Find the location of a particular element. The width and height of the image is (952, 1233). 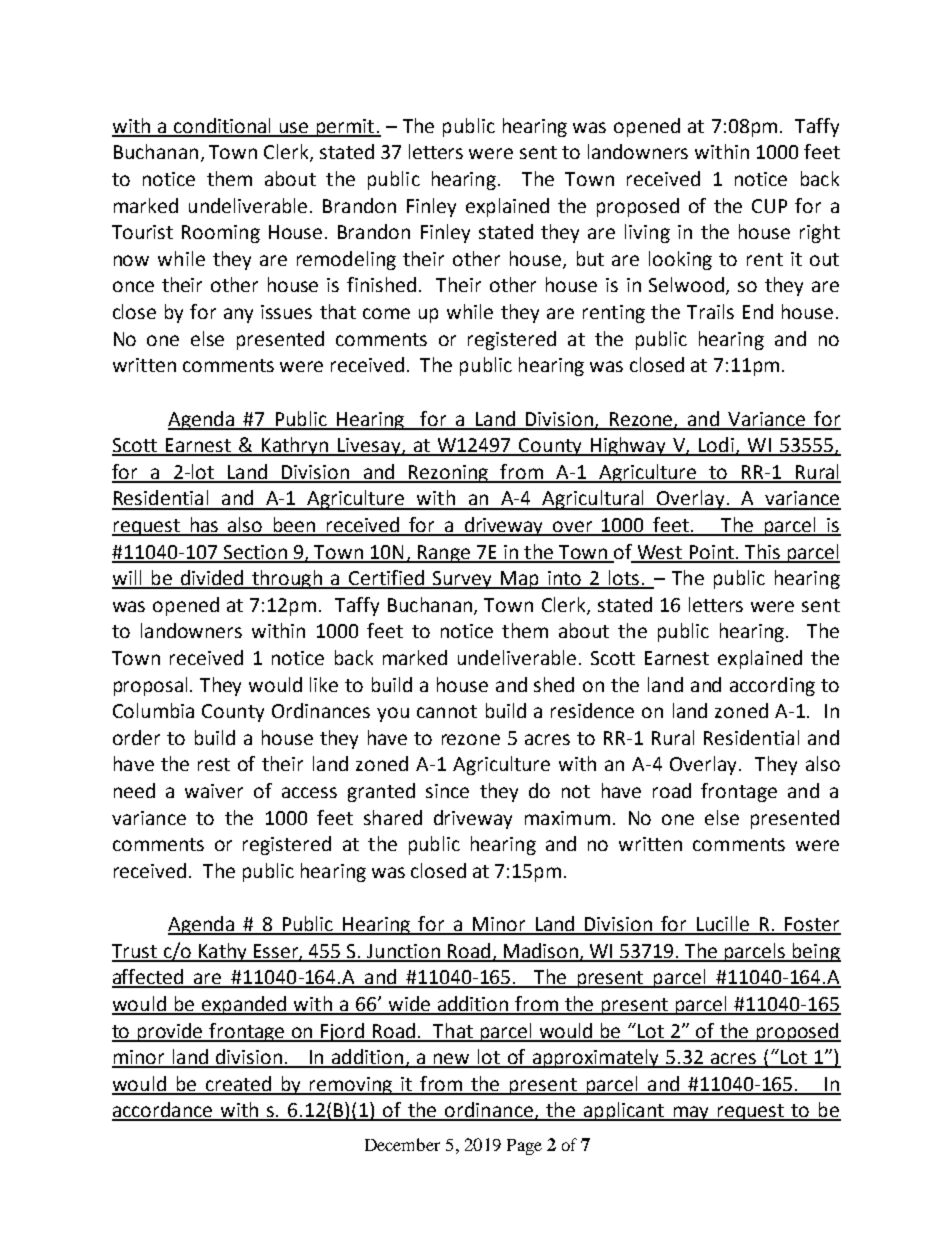

Kathy is located at coordinates (222, 952).
